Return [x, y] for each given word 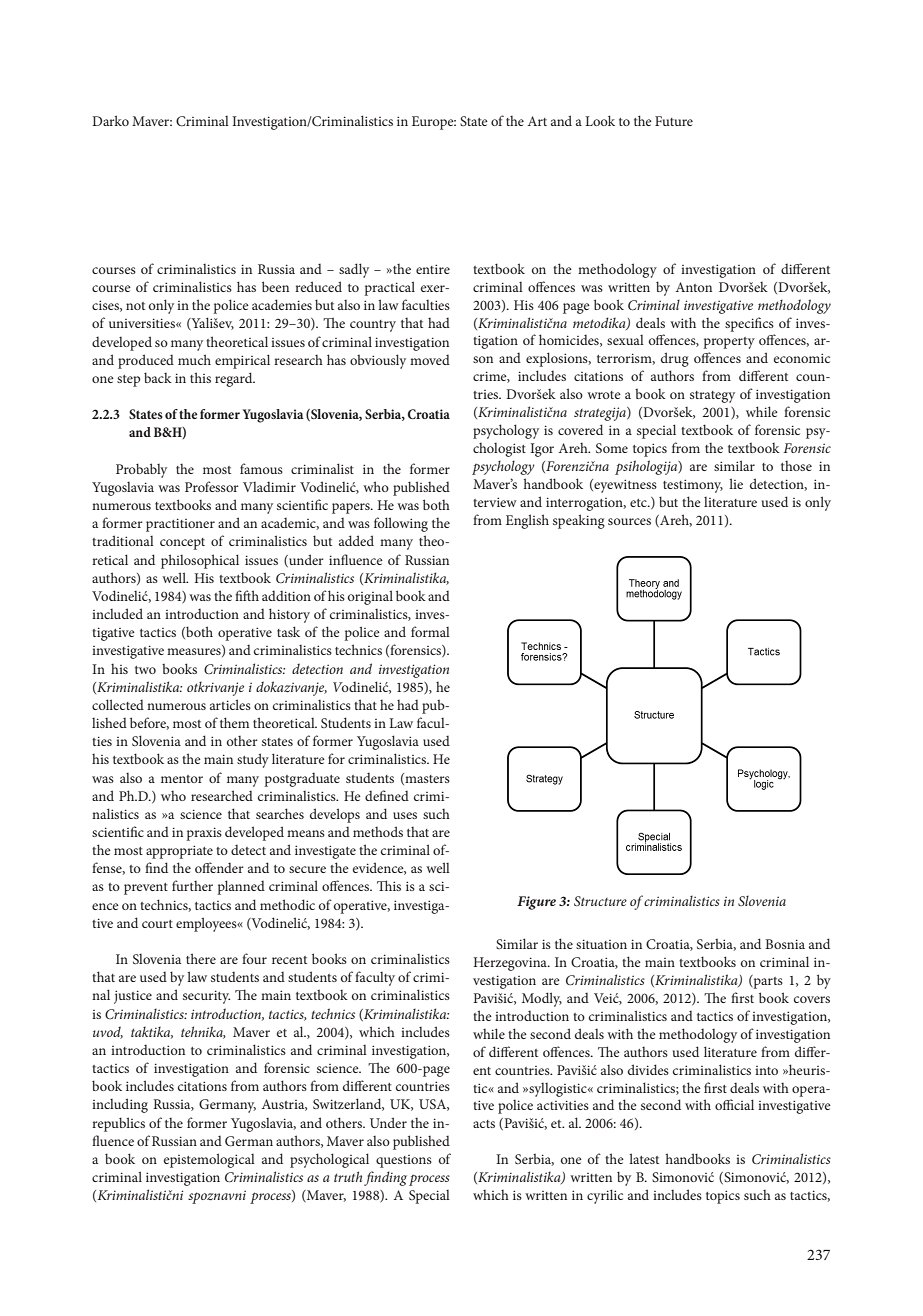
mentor [182, 779]
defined [387, 795]
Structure [600, 901]
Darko [110, 120]
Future [674, 121]
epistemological [209, 1160]
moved [430, 360]
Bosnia [785, 944]
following [401, 524]
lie [736, 483]
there [201, 958]
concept [182, 544]
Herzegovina [511, 964]
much [194, 359]
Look [600, 120]
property [729, 343]
